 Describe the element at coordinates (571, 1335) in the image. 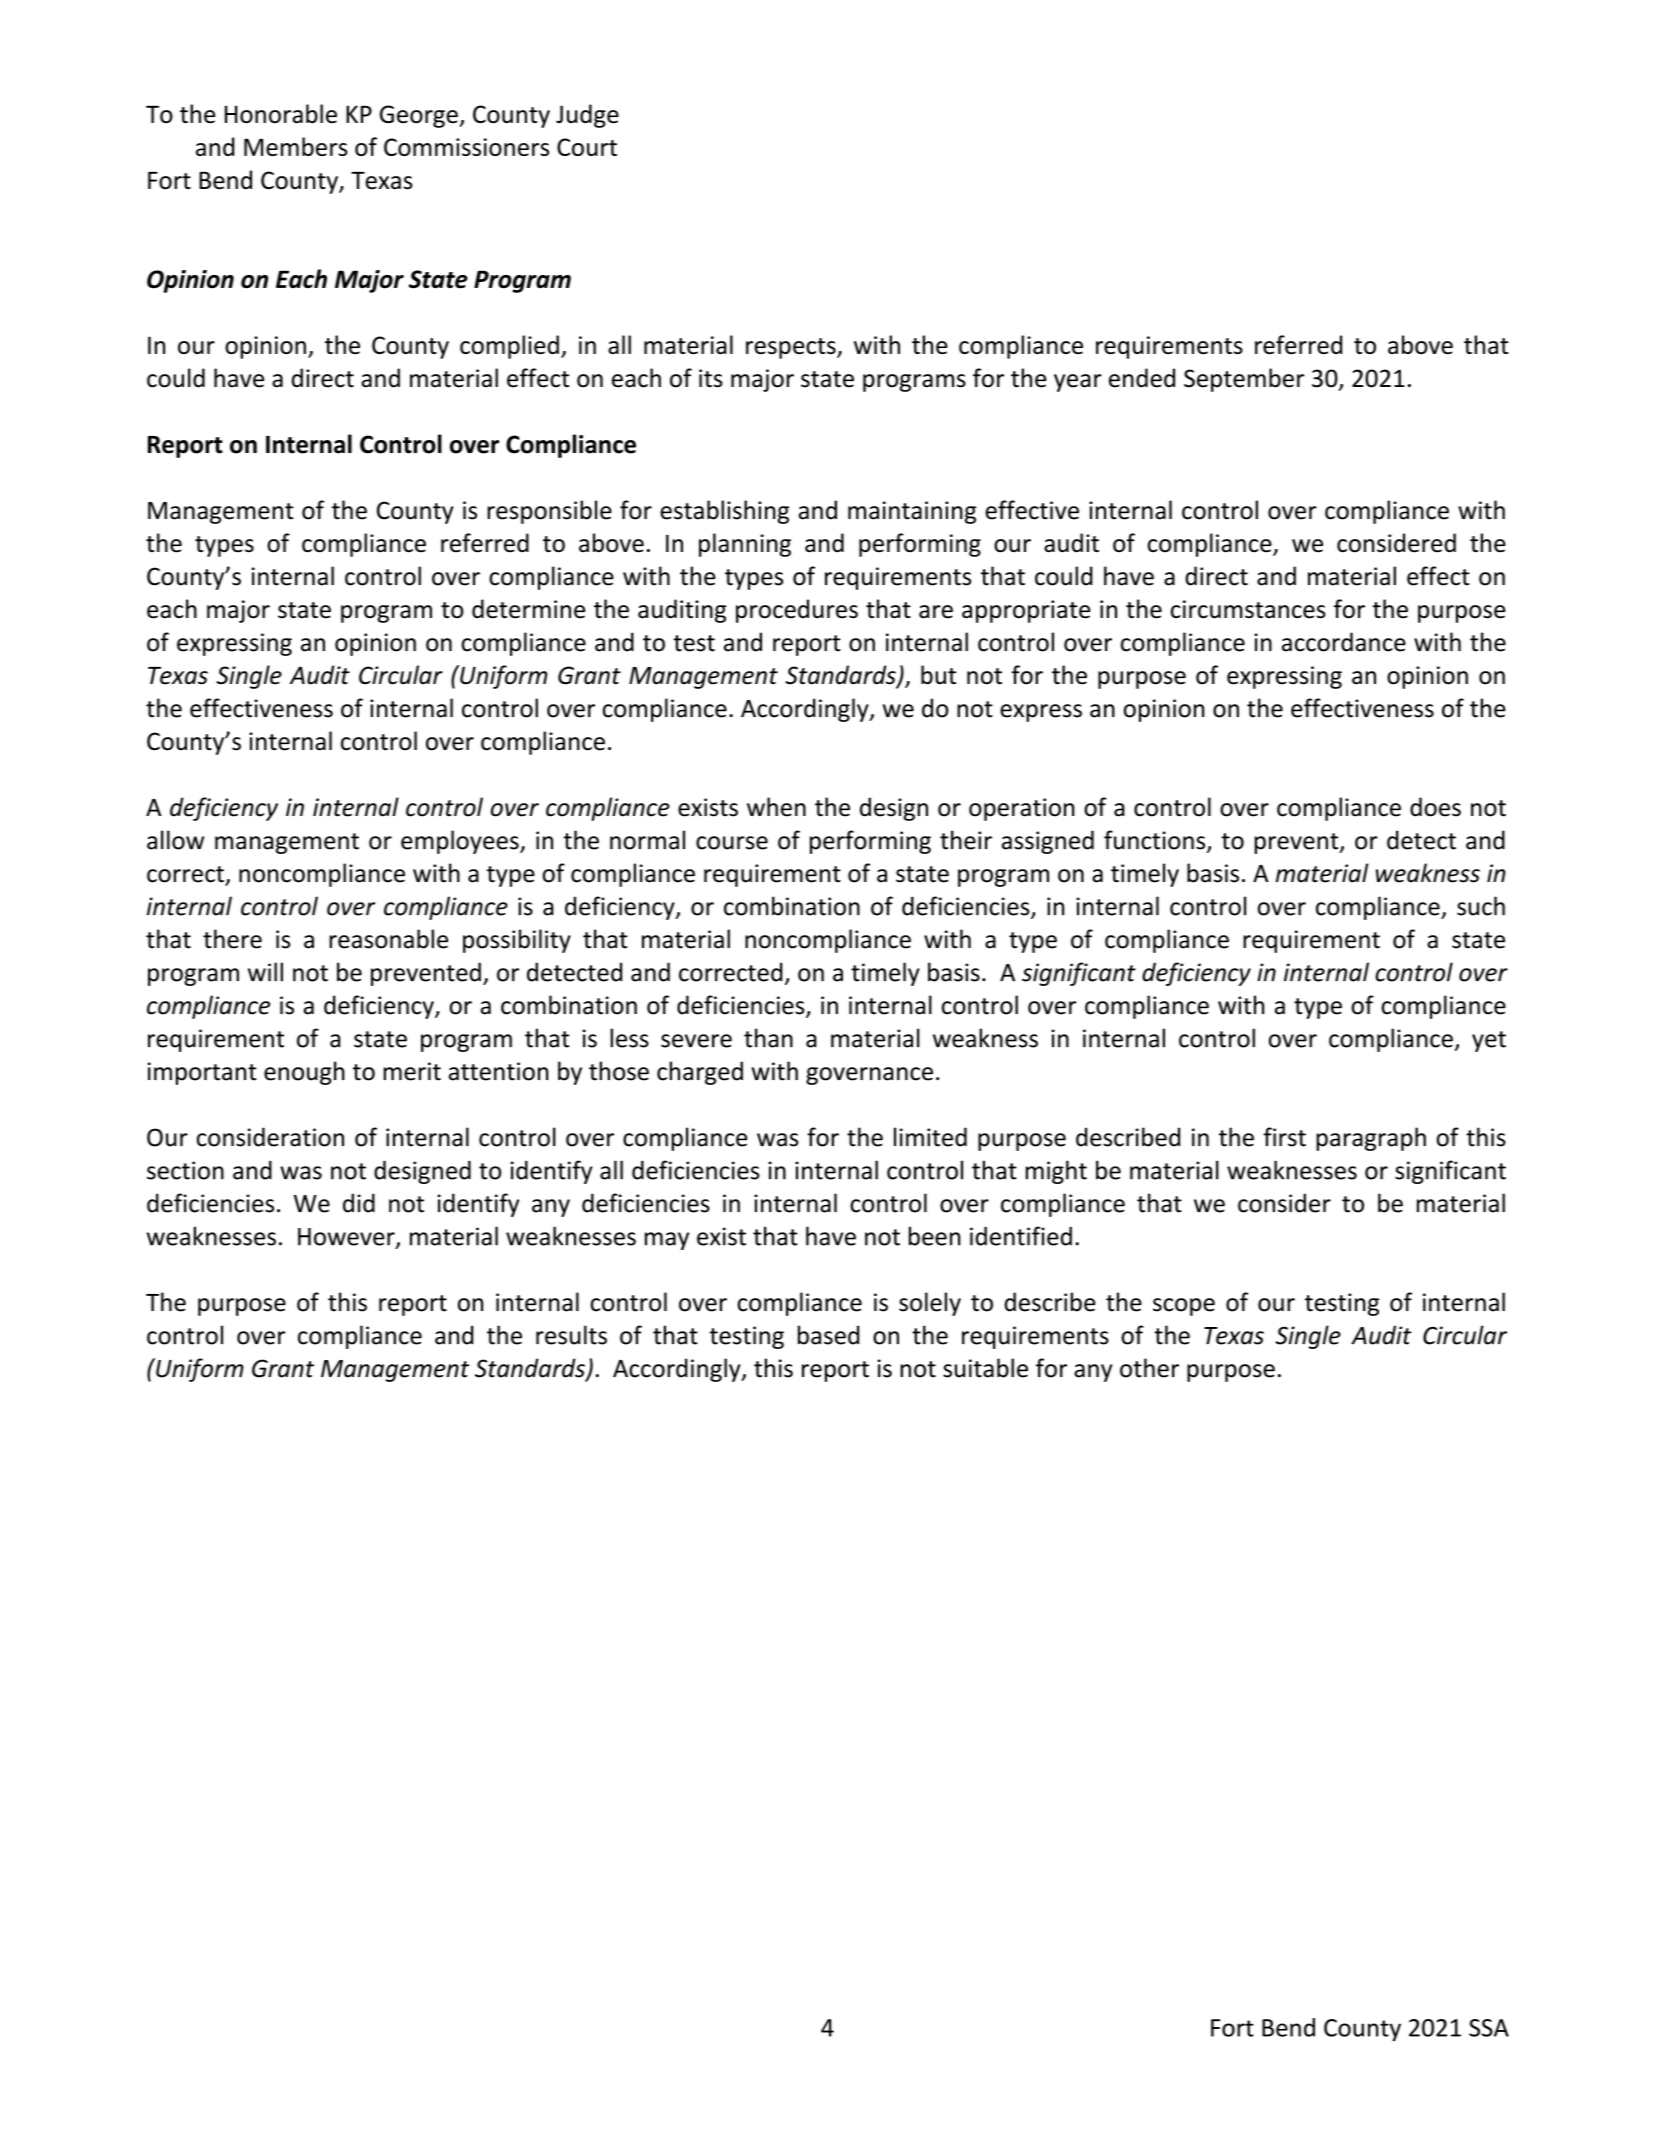

I see `results` at that location.
